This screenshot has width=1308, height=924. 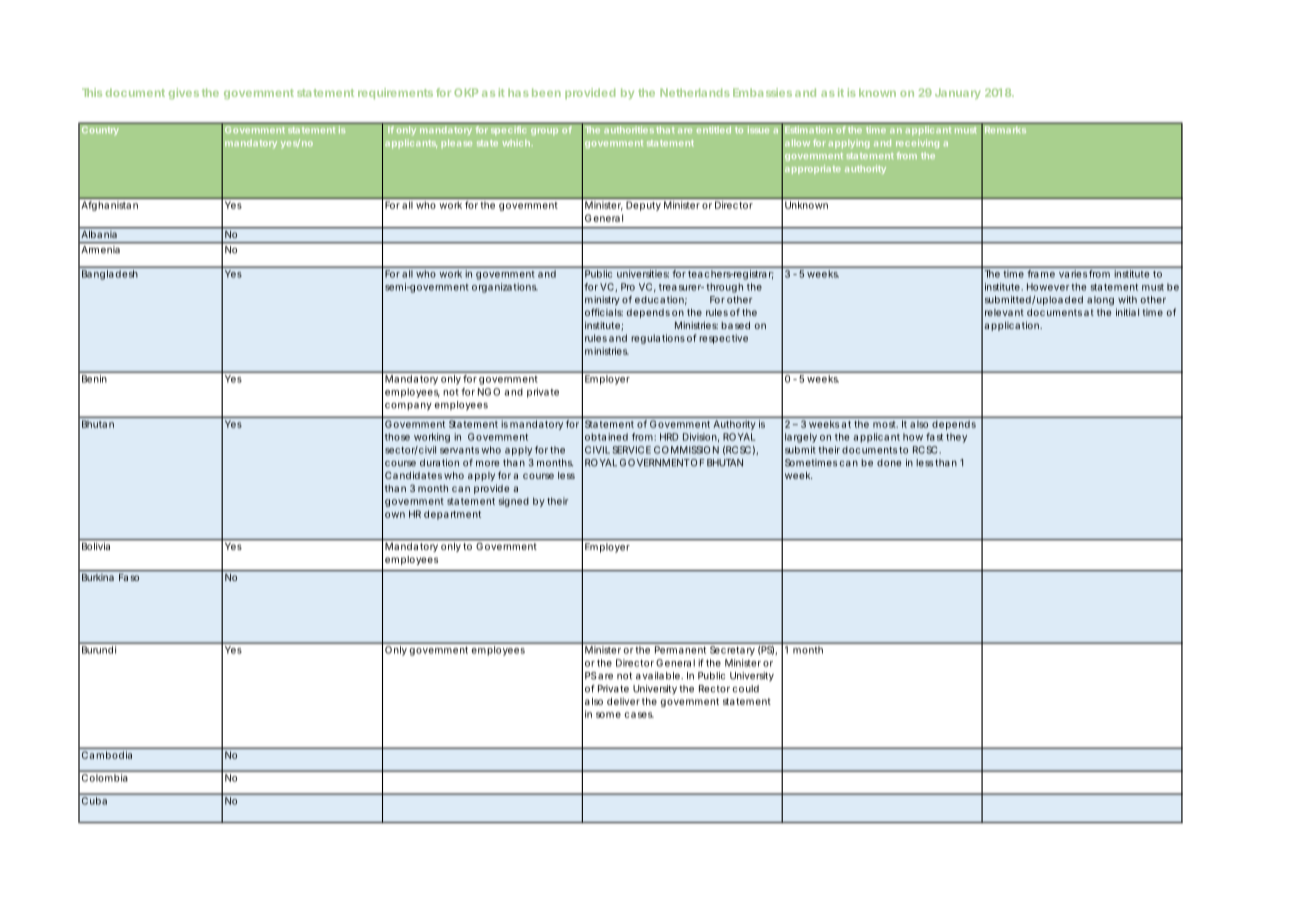 I want to click on Remarks, so click(x=1005, y=130).
